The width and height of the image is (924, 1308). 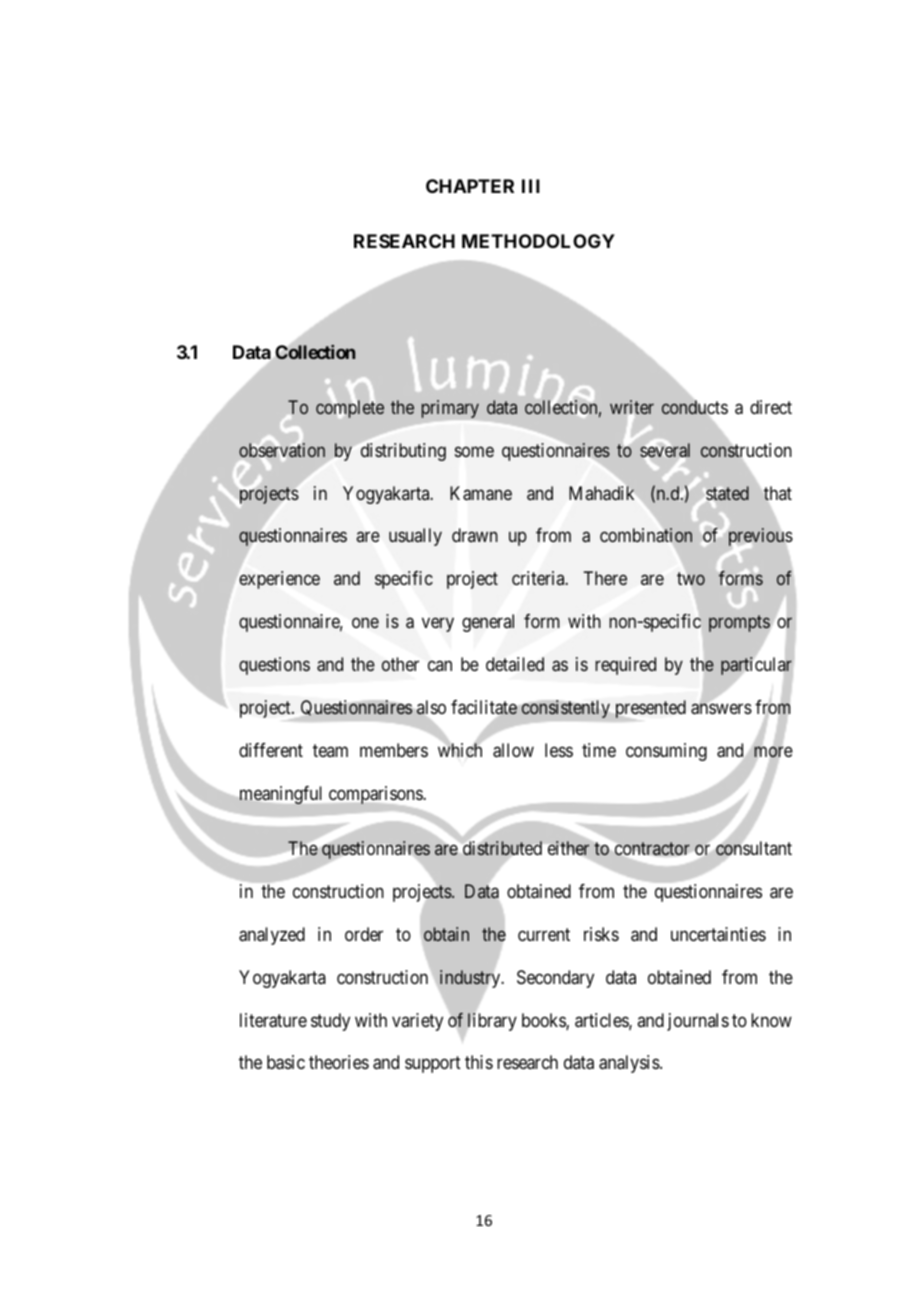 What do you see at coordinates (531, 186) in the image?
I see `III` at bounding box center [531, 186].
